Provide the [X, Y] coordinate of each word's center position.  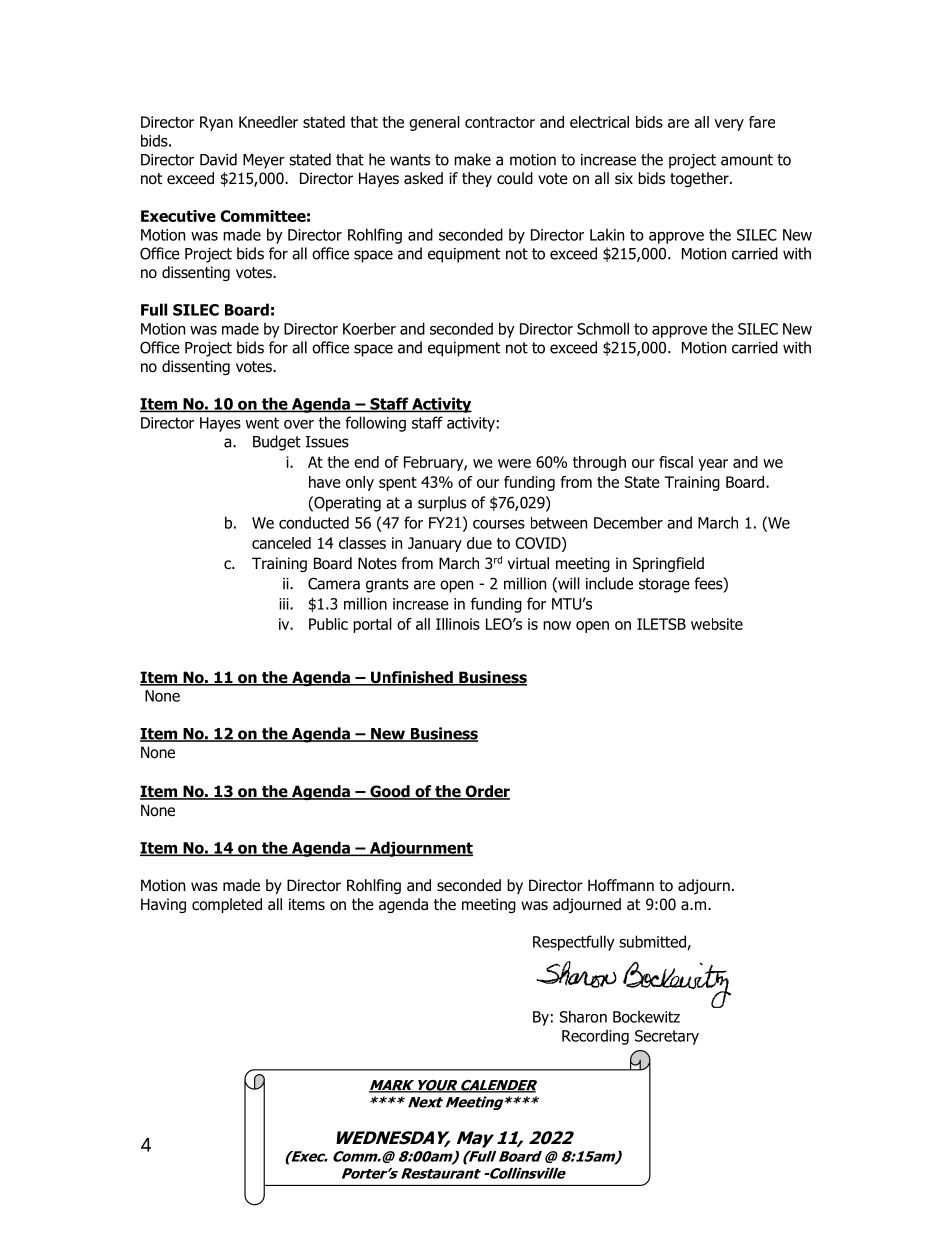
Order [486, 792]
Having [163, 905]
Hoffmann [621, 885]
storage [664, 585]
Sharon [583, 1016]
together [700, 179]
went [262, 423]
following [375, 424]
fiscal [676, 462]
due [479, 543]
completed [227, 905]
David [218, 159]
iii [285, 604]
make [472, 159]
